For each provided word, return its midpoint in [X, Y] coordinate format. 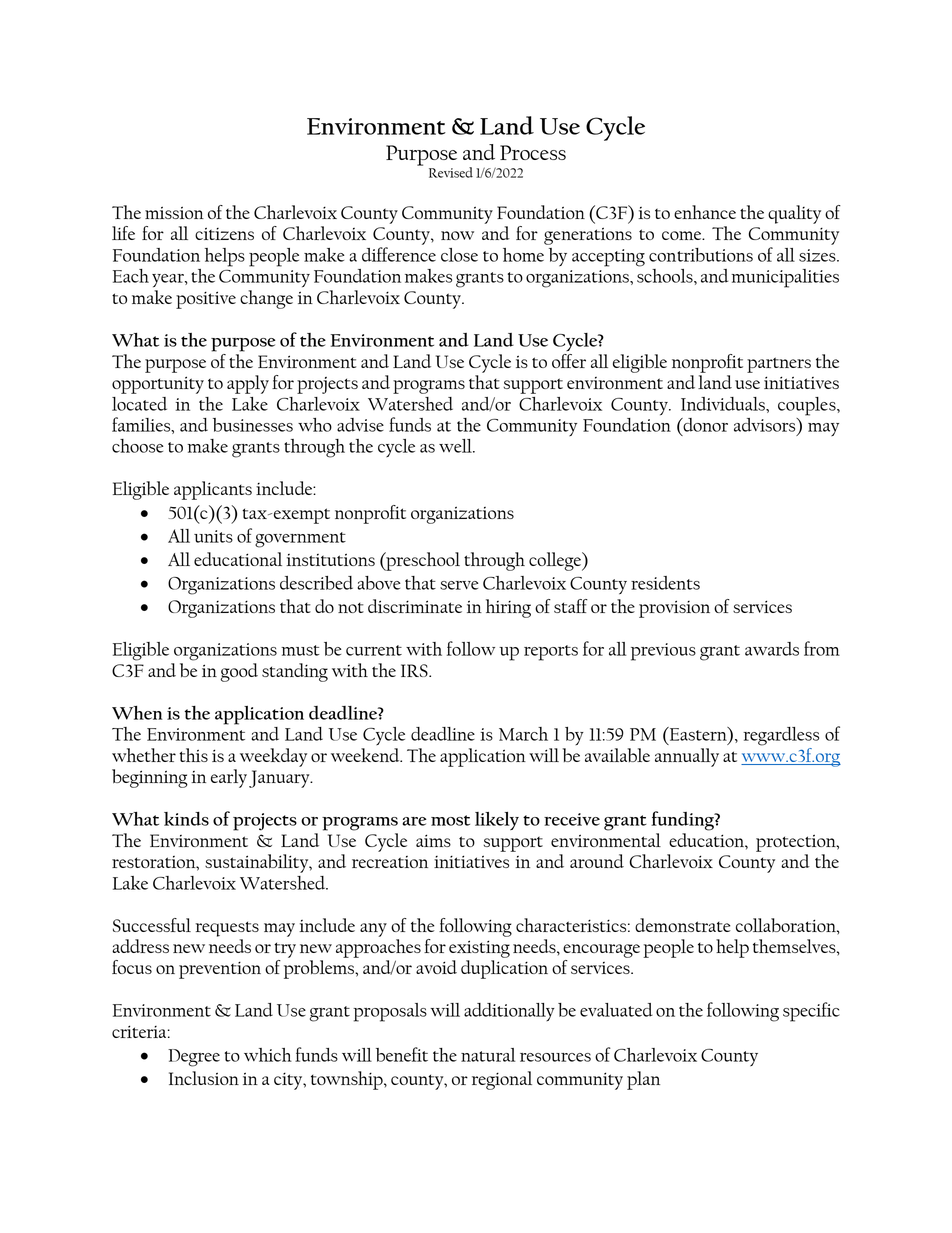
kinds [186, 819]
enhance [705, 212]
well [456, 446]
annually [687, 757]
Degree [194, 1058]
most [450, 820]
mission [174, 212]
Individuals [724, 404]
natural [488, 1055]
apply [248, 384]
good [239, 672]
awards [772, 649]
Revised [451, 172]
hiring [508, 608]
